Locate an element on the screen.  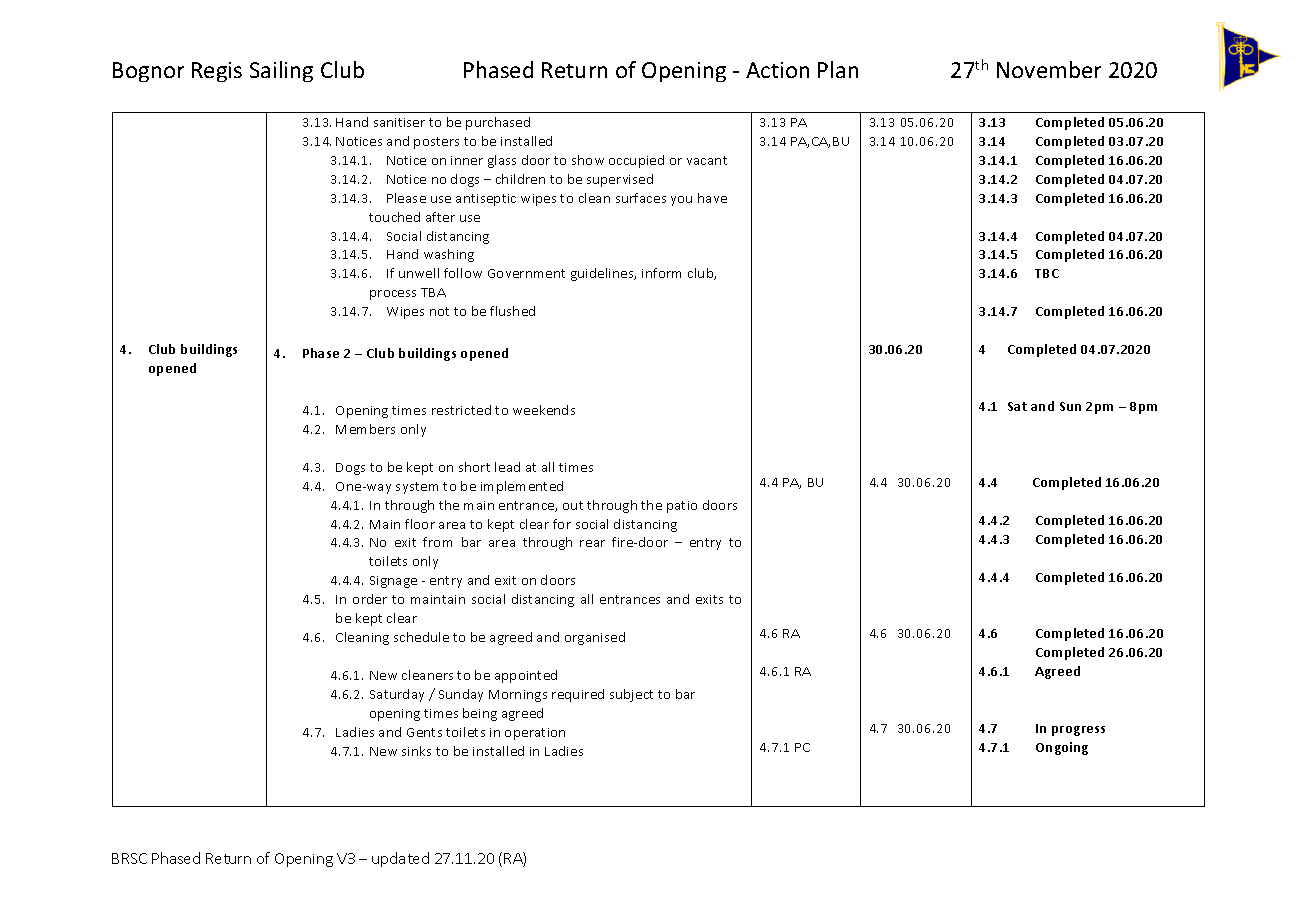
rear is located at coordinates (592, 543).
